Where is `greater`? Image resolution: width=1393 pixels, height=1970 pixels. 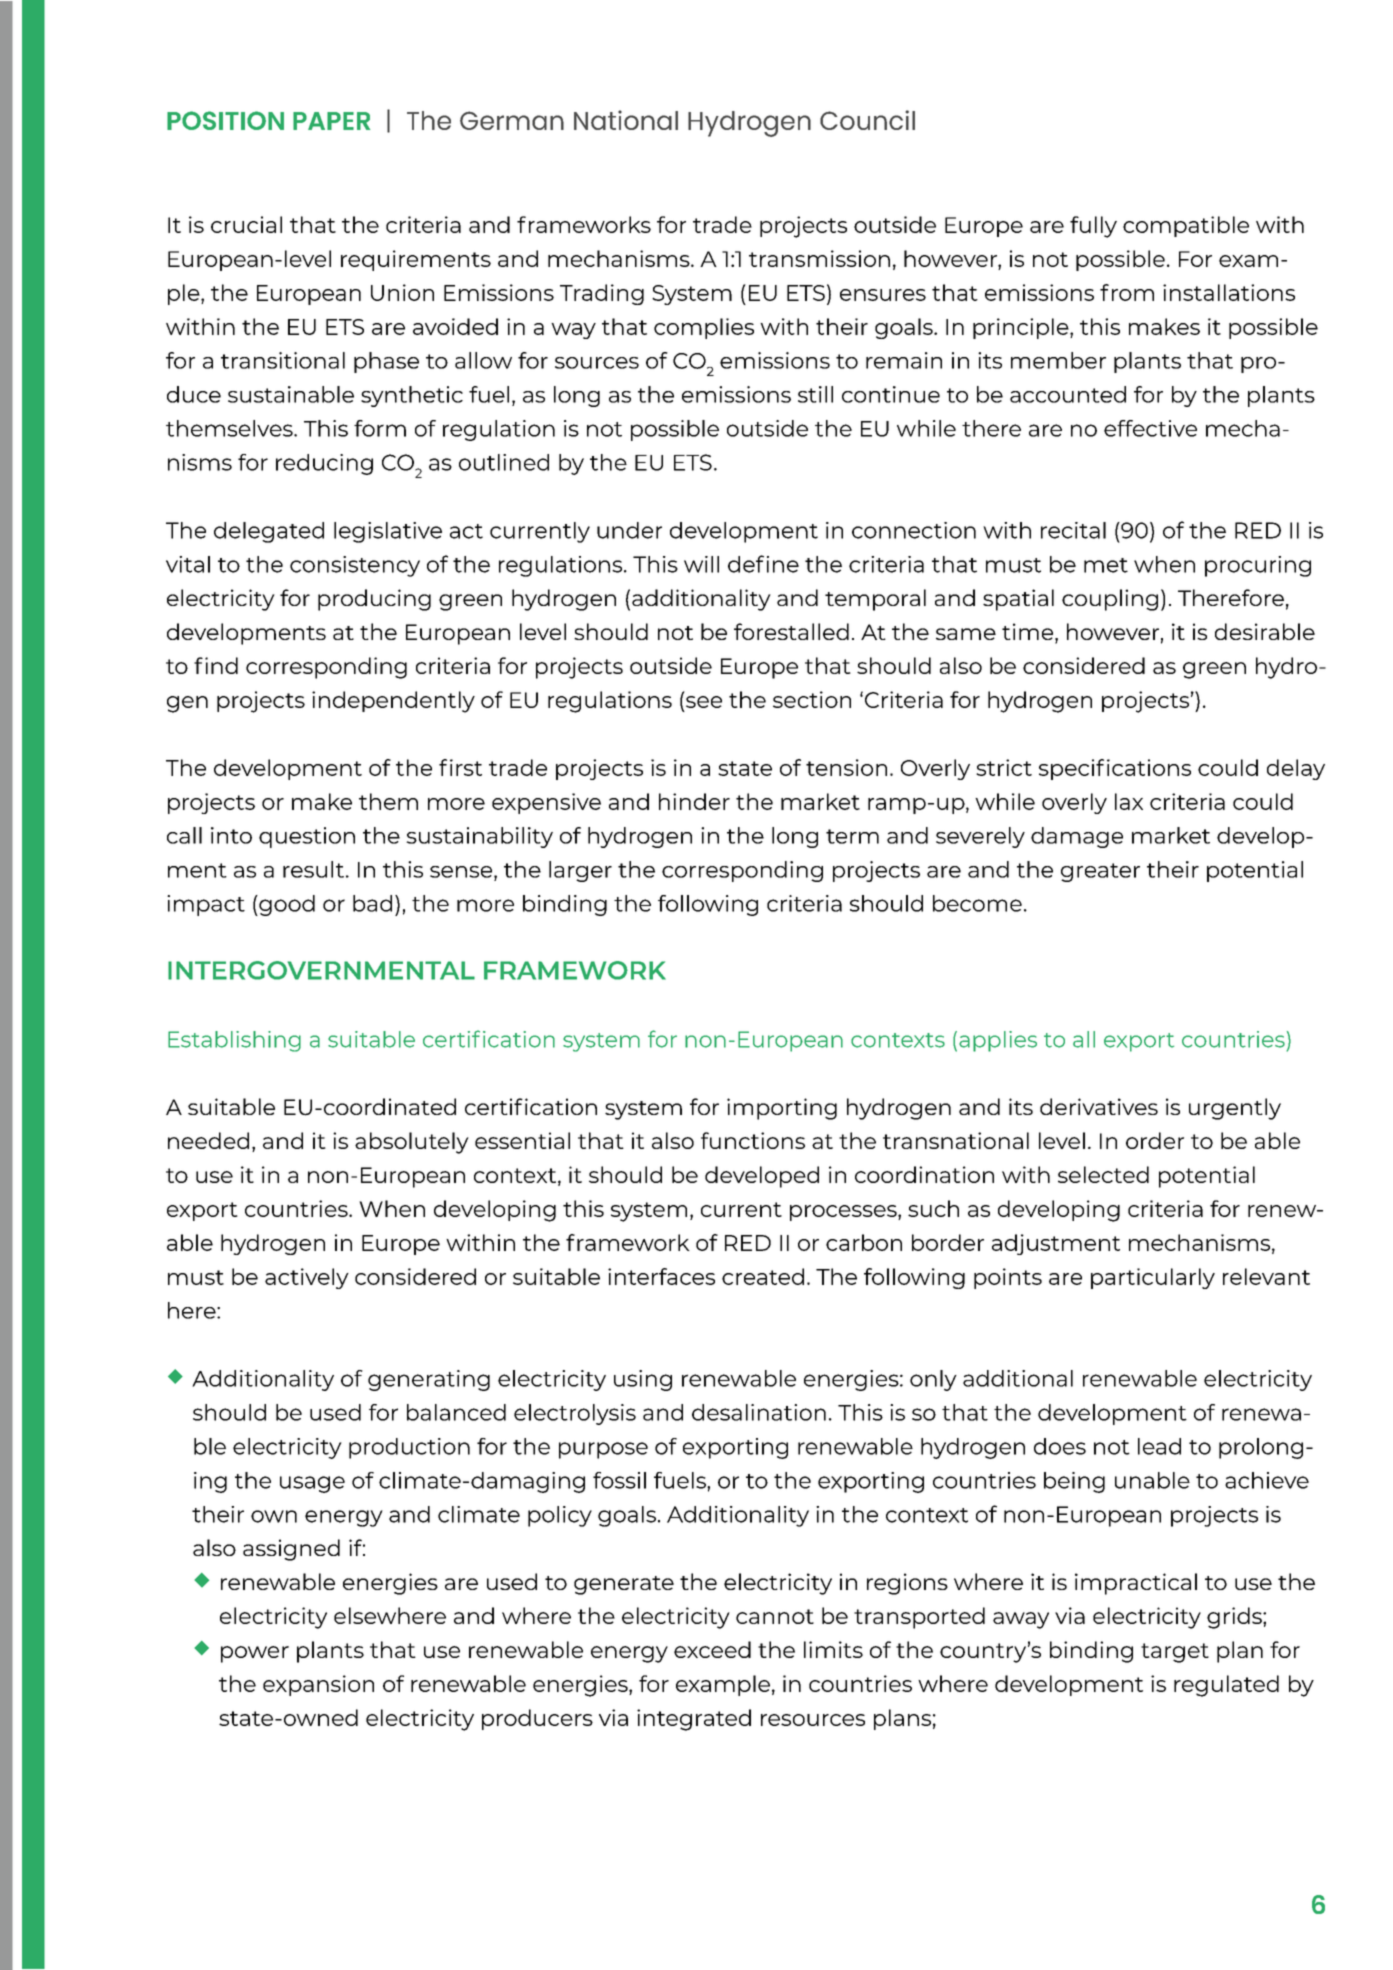
greater is located at coordinates (1100, 872).
